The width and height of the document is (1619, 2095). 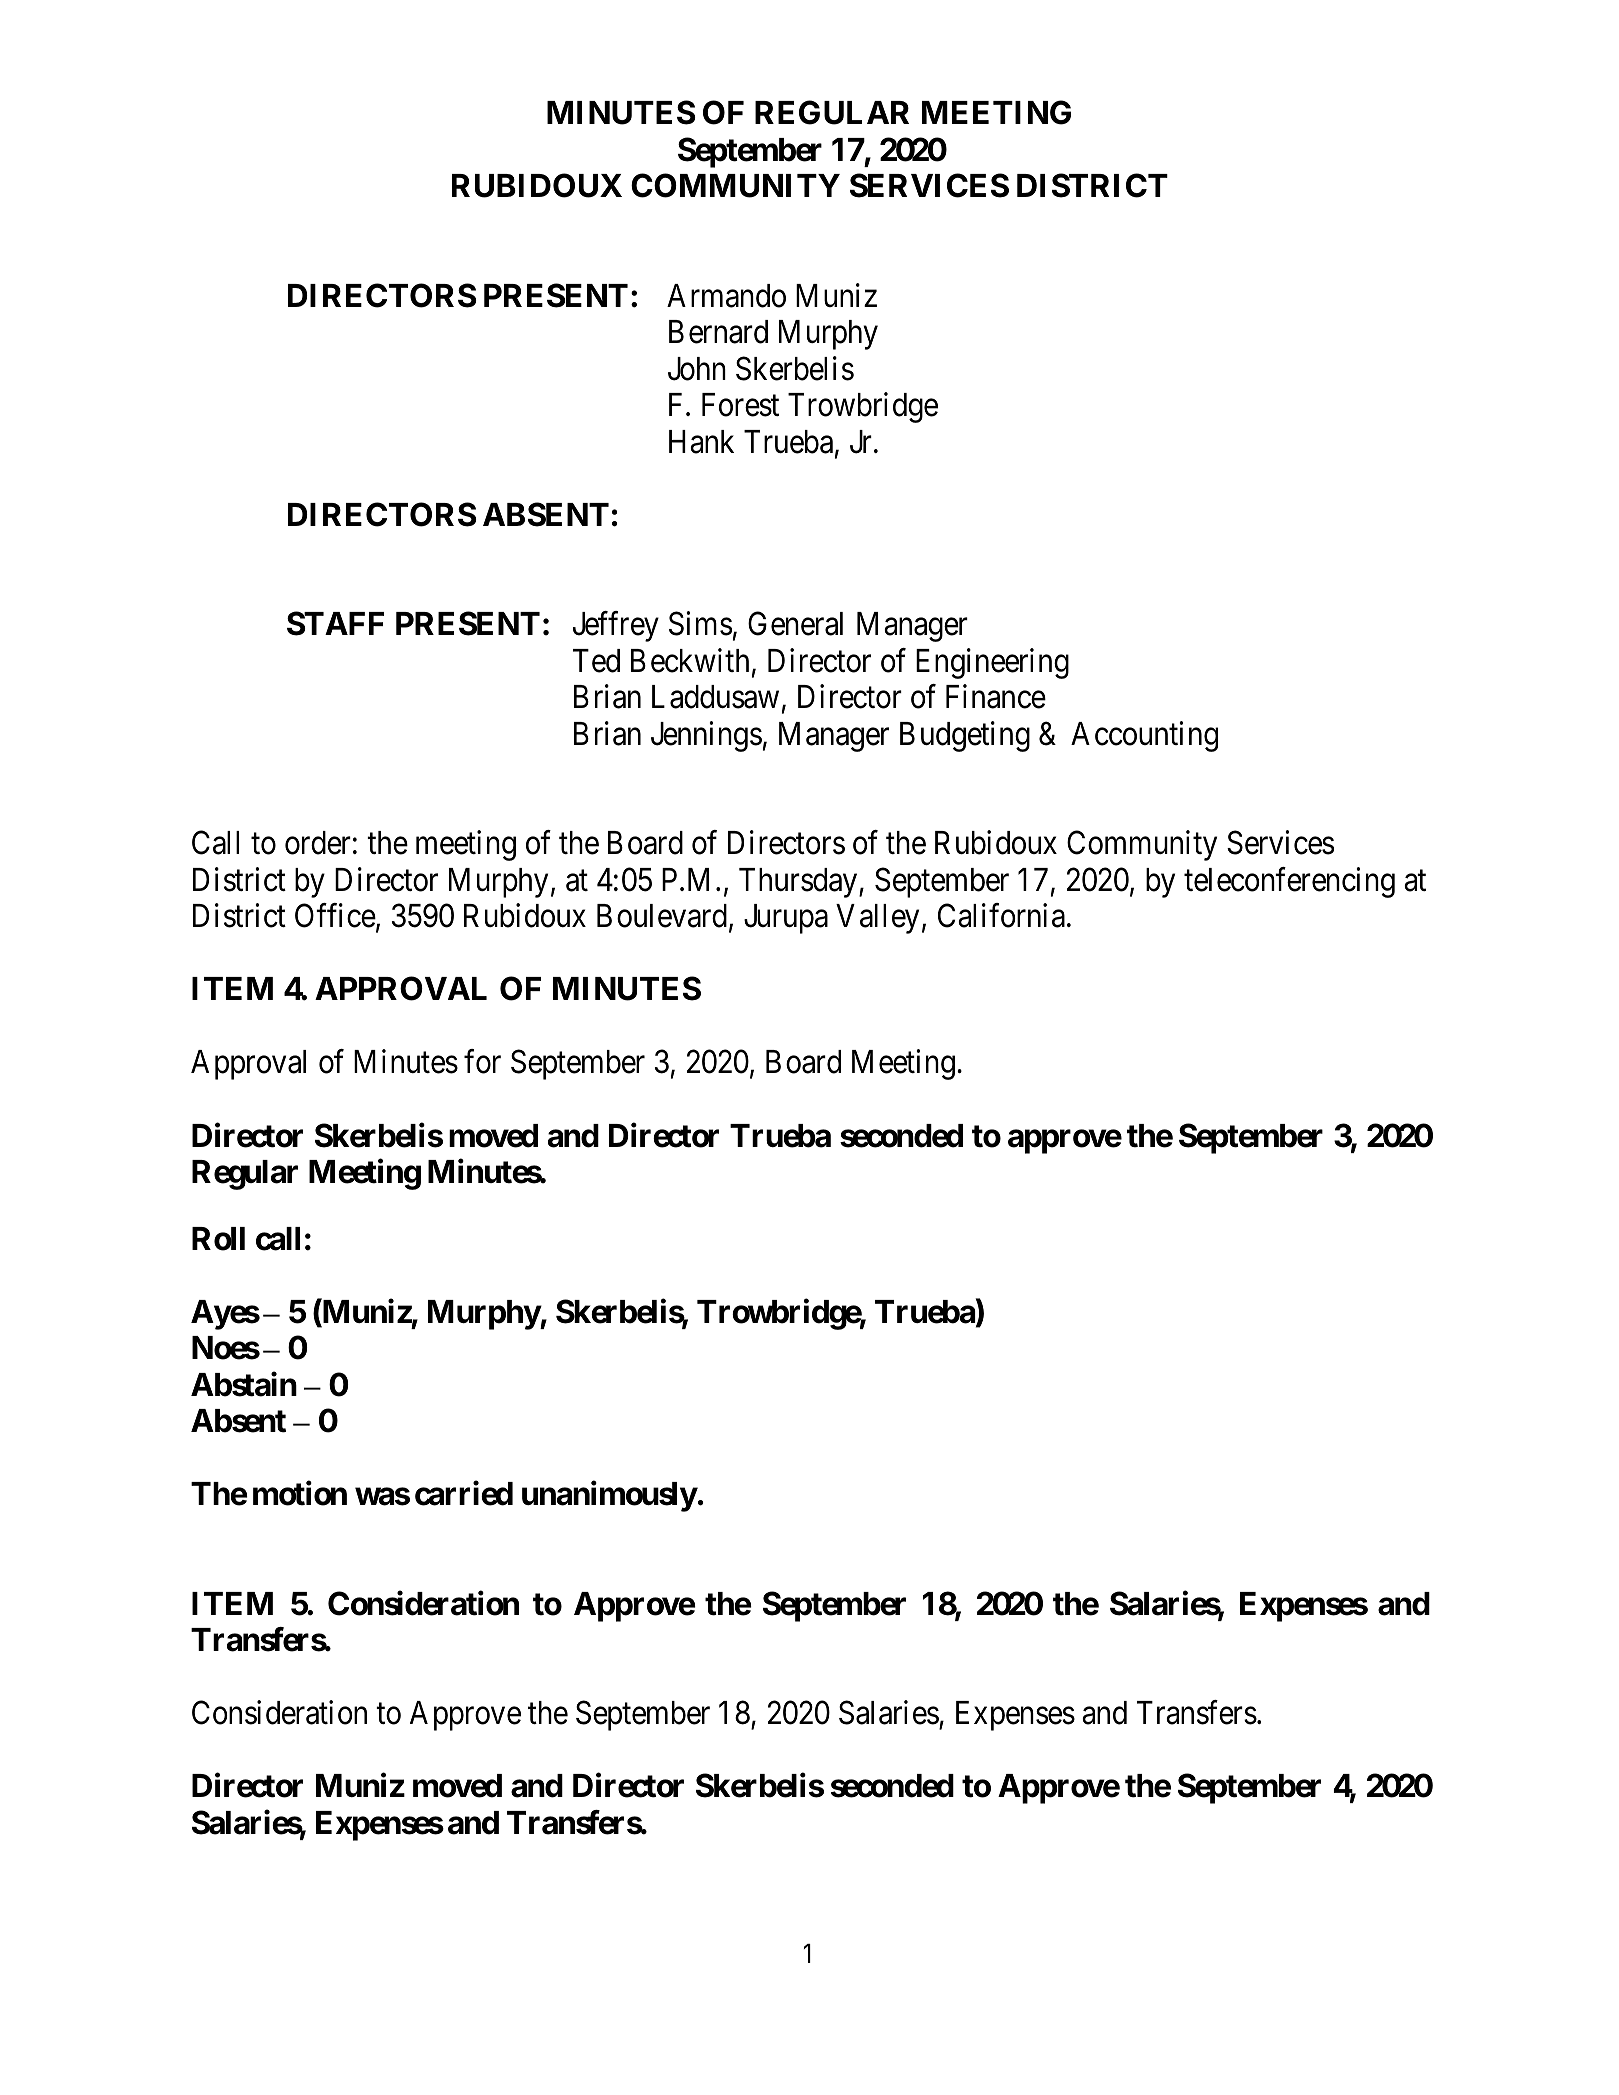 I want to click on teleconferencing, so click(x=1289, y=882).
